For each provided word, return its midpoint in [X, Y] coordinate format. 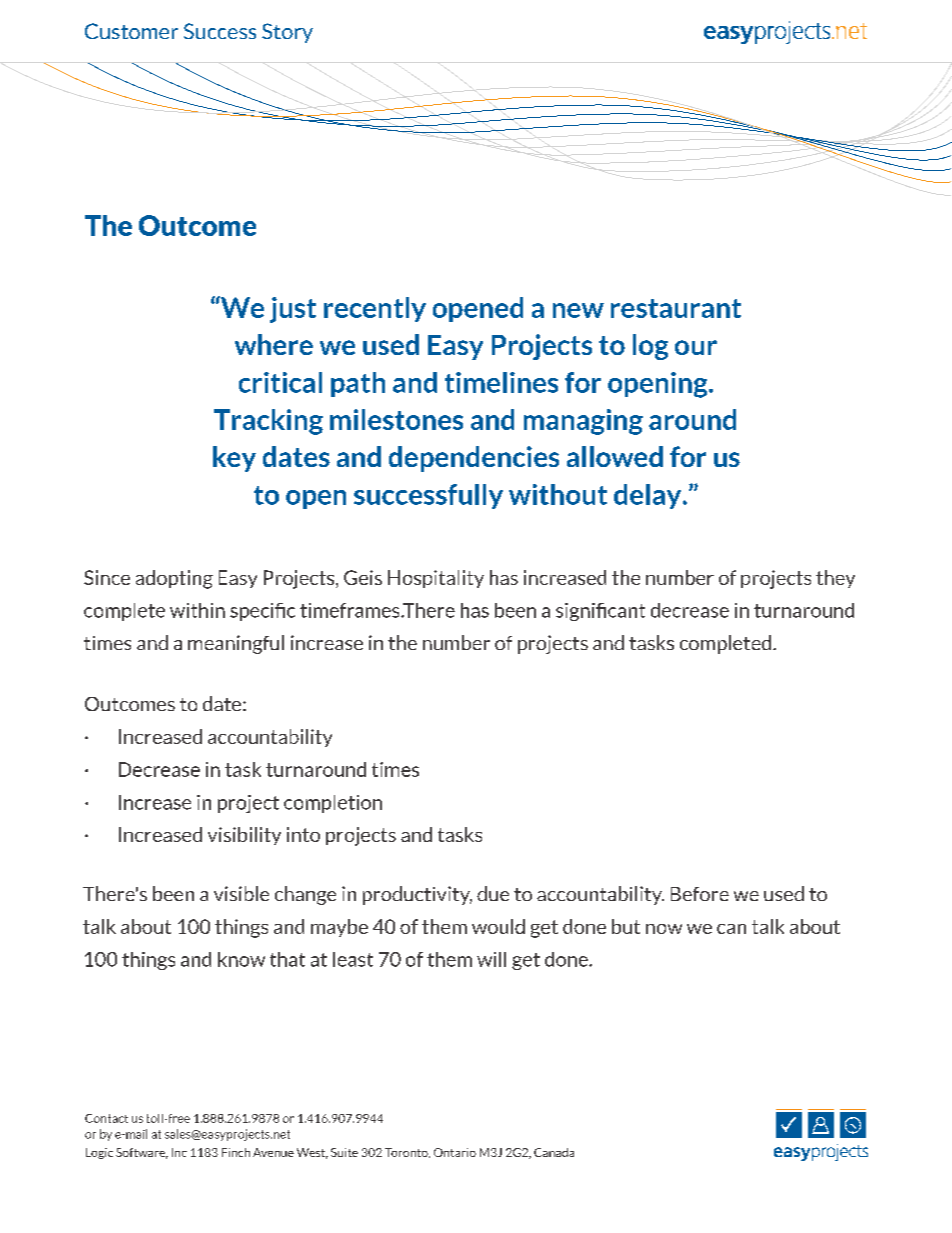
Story [287, 33]
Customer [131, 31]
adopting [174, 579]
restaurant [676, 308]
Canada [554, 1152]
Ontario [455, 1152]
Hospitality [436, 579]
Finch [236, 1152]
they [835, 579]
